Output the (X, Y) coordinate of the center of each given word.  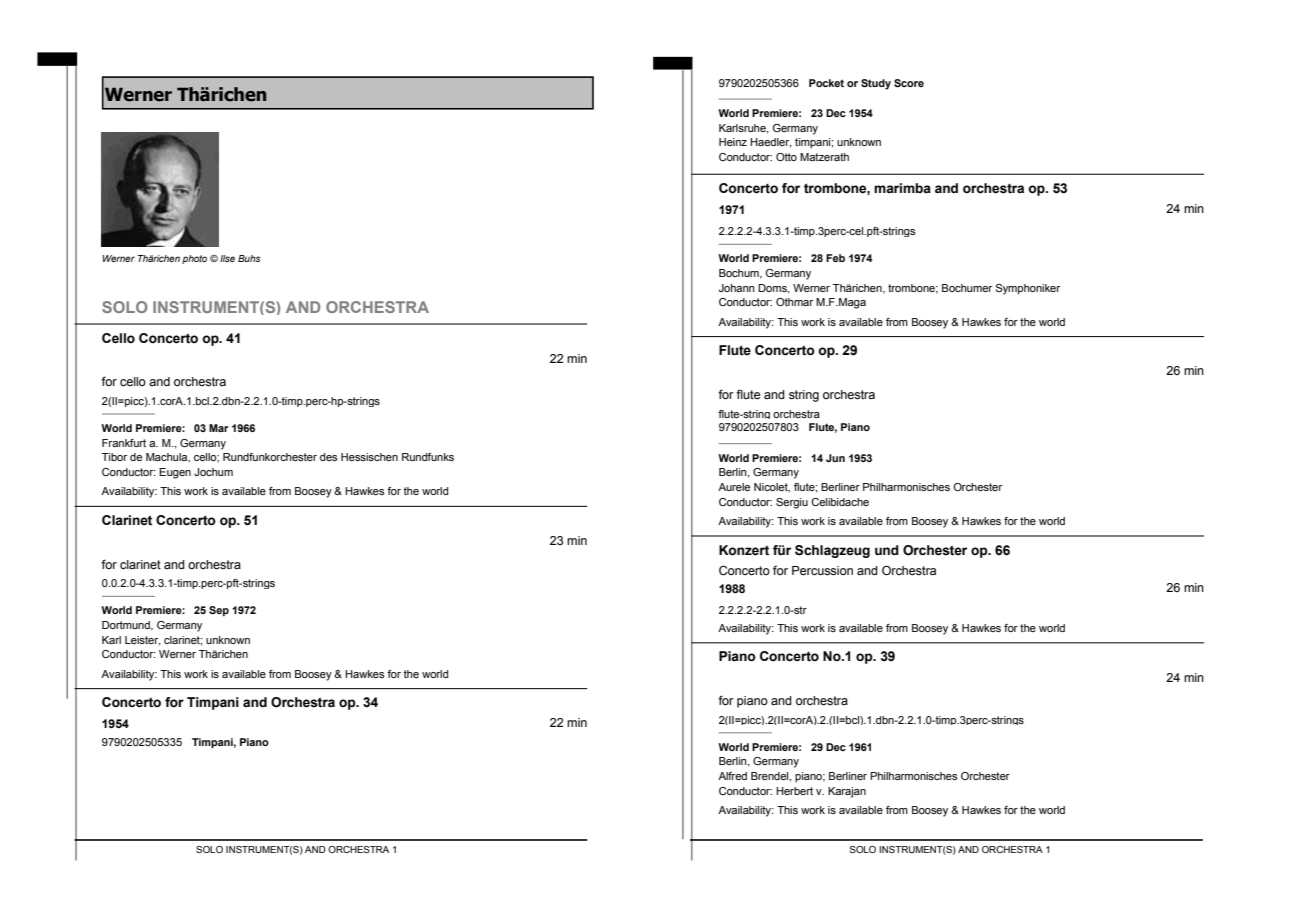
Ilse (227, 258)
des (329, 457)
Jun (835, 458)
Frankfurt (124, 443)
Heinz (733, 142)
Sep (219, 611)
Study (876, 84)
